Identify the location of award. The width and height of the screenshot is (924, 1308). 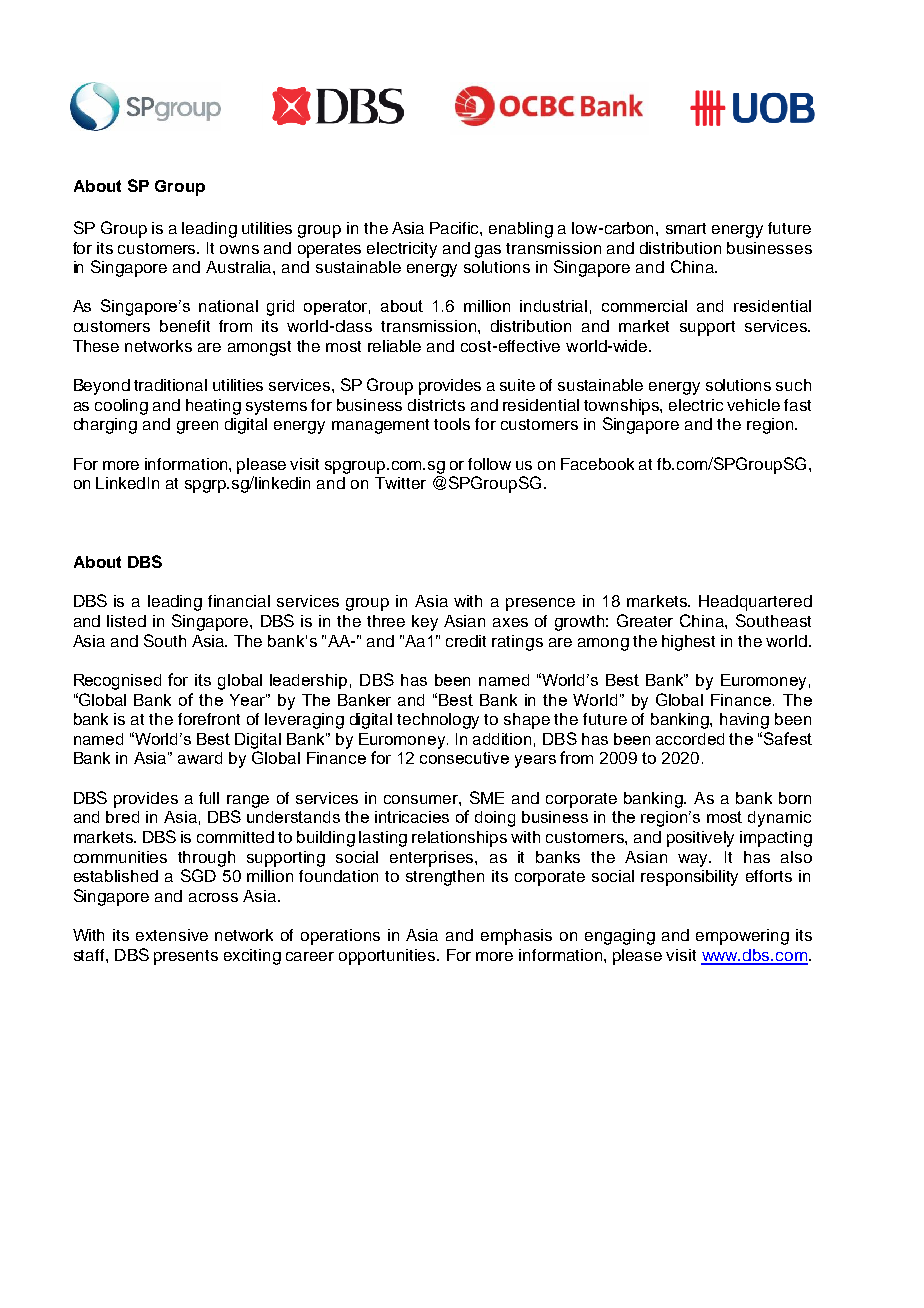
(200, 758).
